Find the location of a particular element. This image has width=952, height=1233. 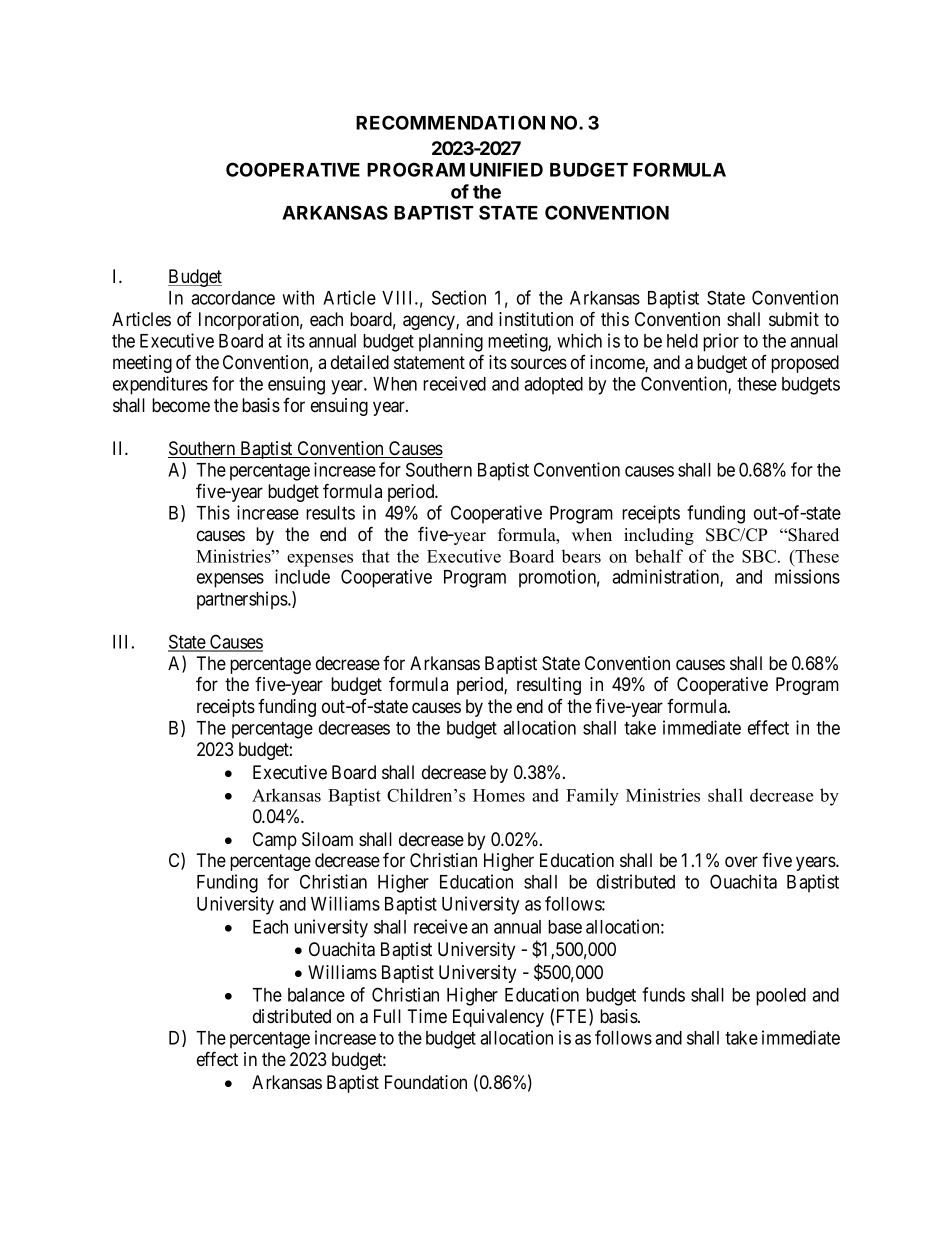

missions is located at coordinates (807, 576).
